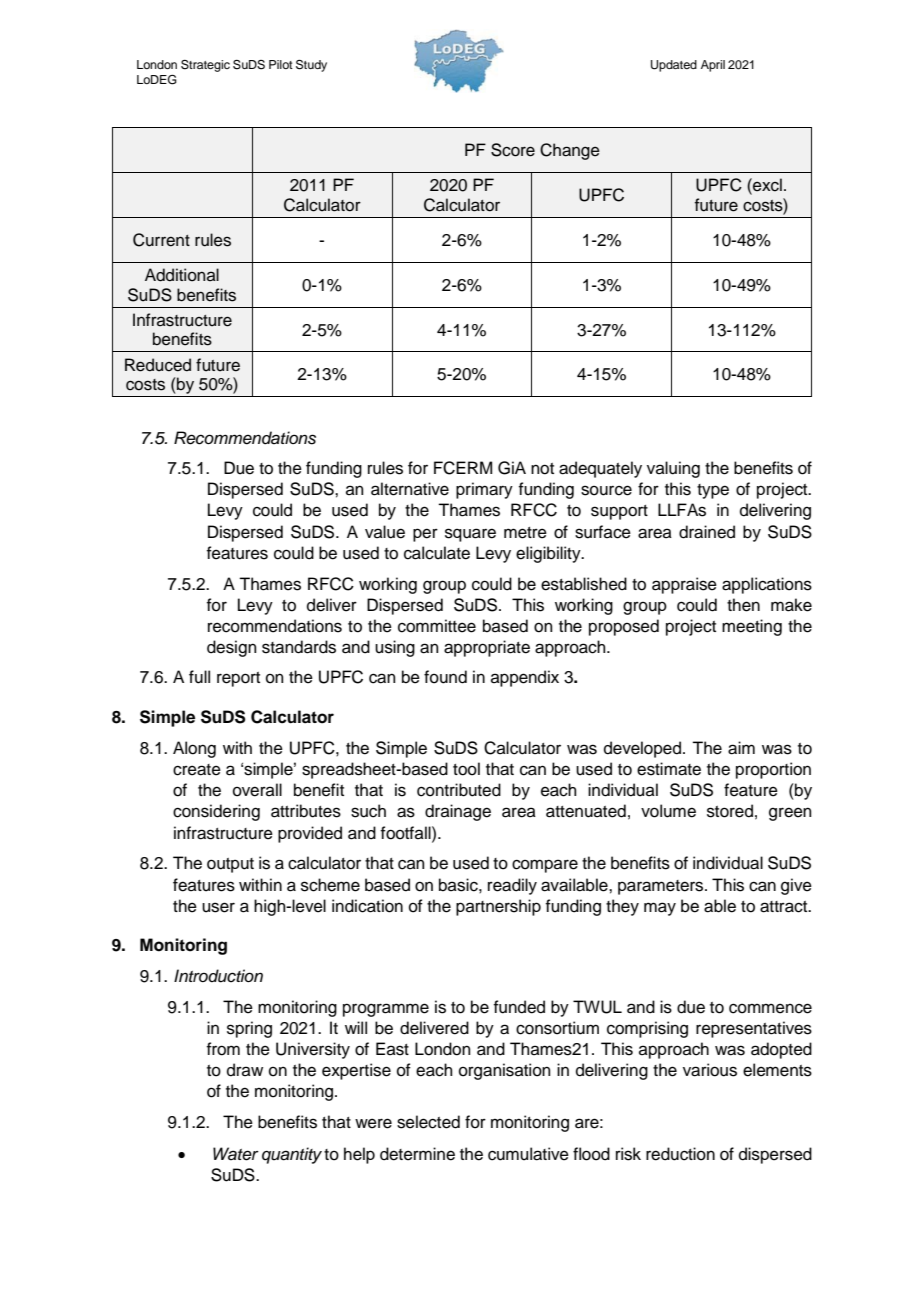 The width and height of the screenshot is (924, 1308). What do you see at coordinates (680, 1154) in the screenshot?
I see `reduction` at bounding box center [680, 1154].
